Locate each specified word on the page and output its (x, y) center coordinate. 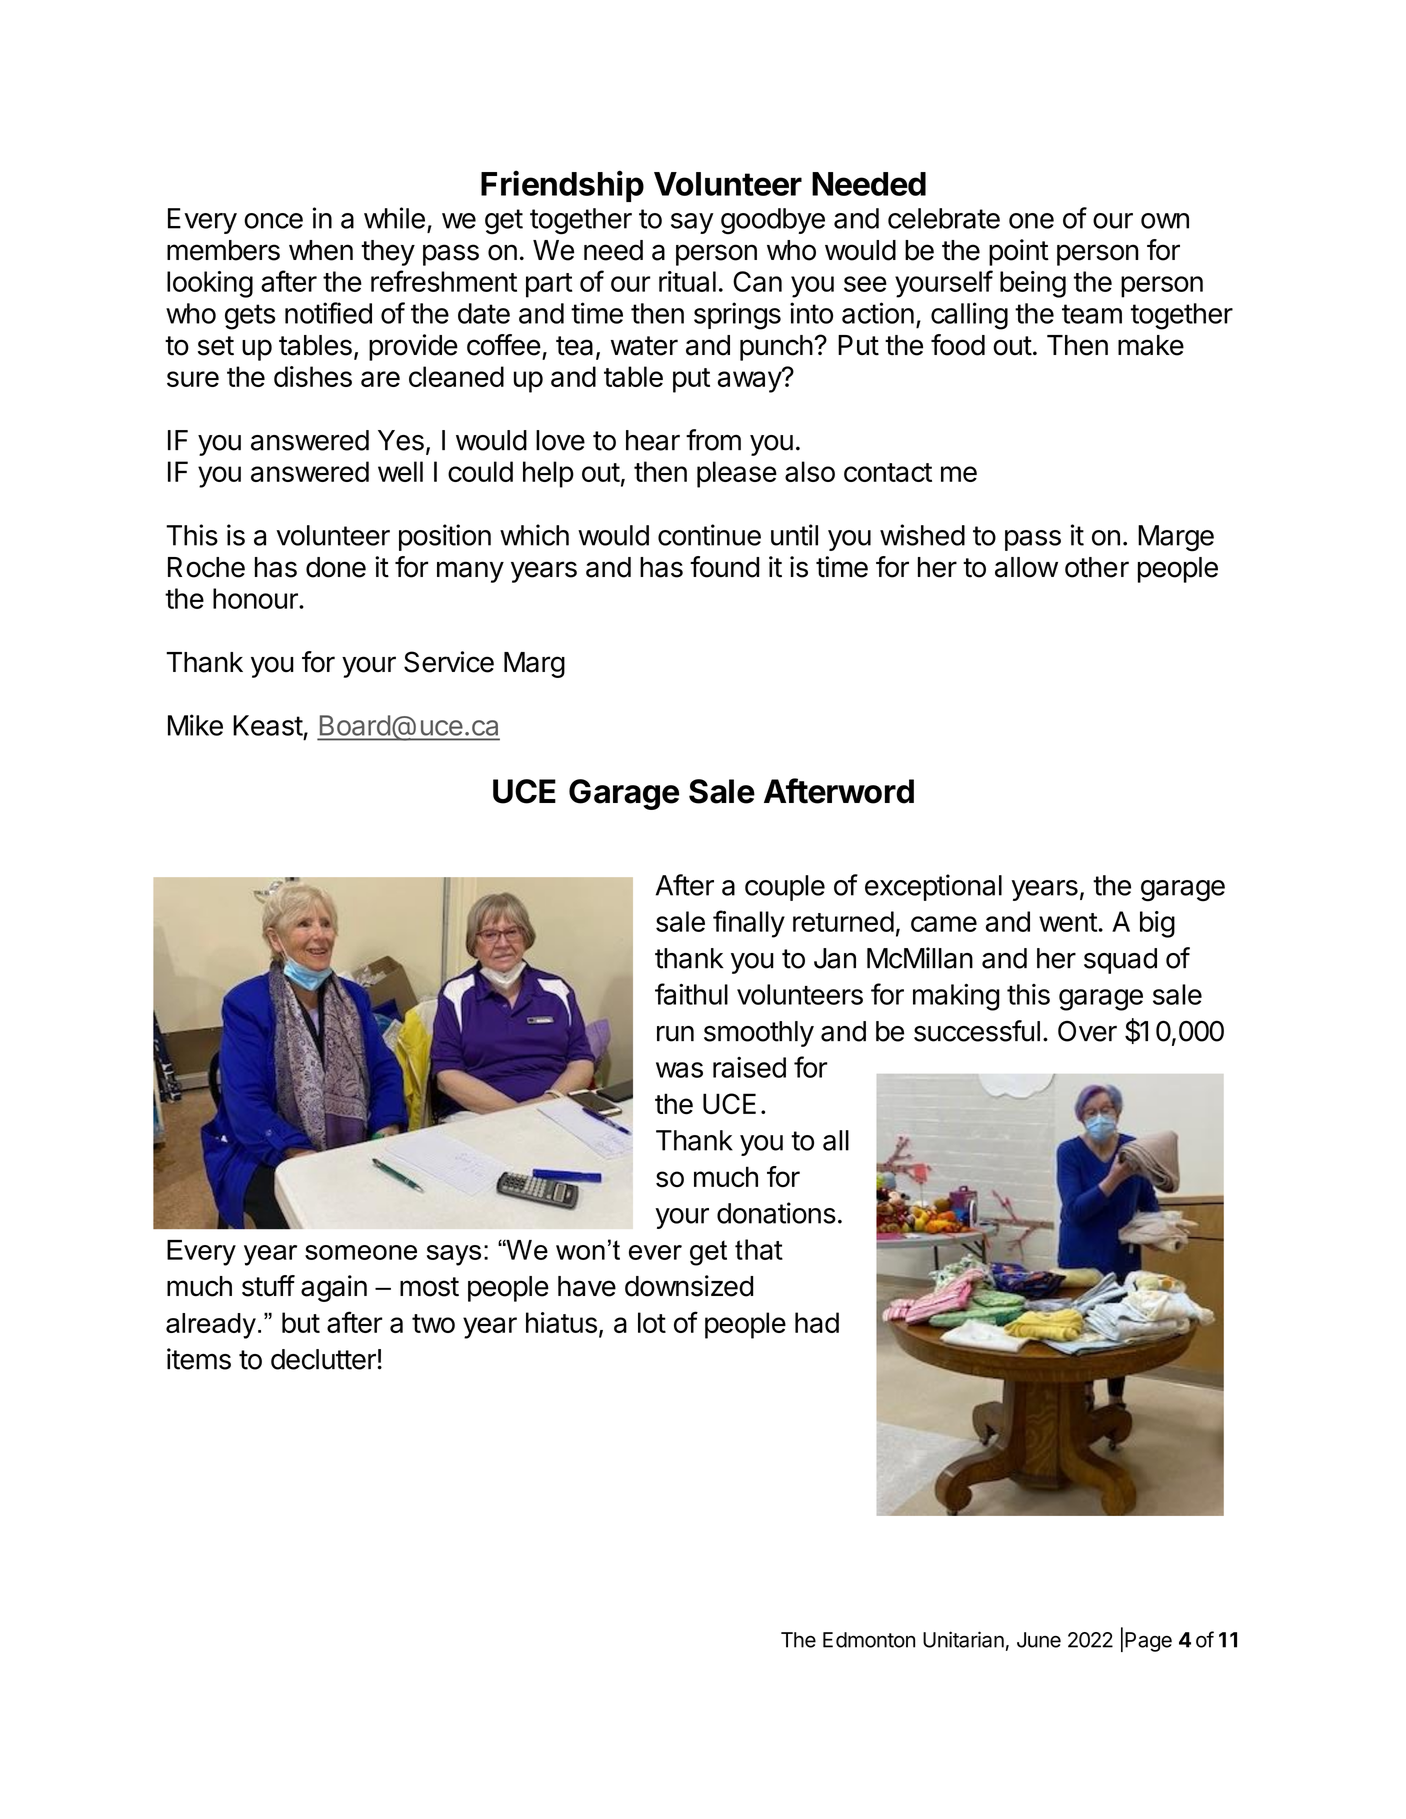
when (321, 250)
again (334, 1288)
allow (1026, 567)
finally (749, 924)
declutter (324, 1359)
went (1068, 922)
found (724, 567)
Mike (195, 725)
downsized (689, 1286)
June (1039, 1640)
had (817, 1322)
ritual (687, 281)
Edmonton (869, 1640)
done (336, 567)
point (1019, 252)
